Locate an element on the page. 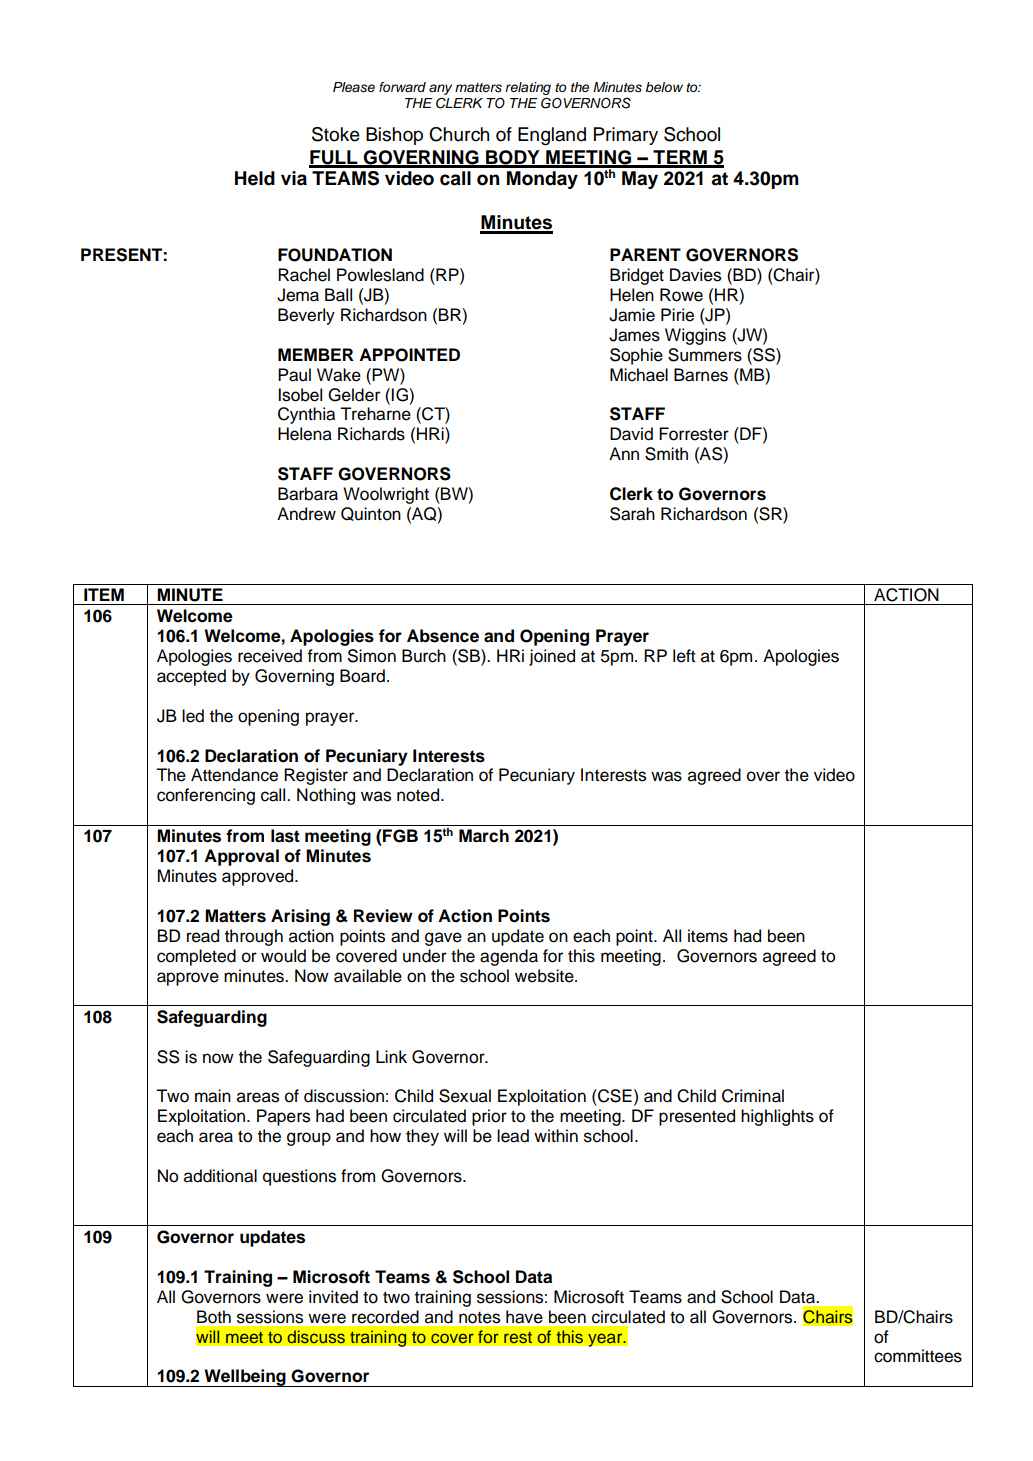 This image has width=1033, height=1461. left is located at coordinates (684, 656).
